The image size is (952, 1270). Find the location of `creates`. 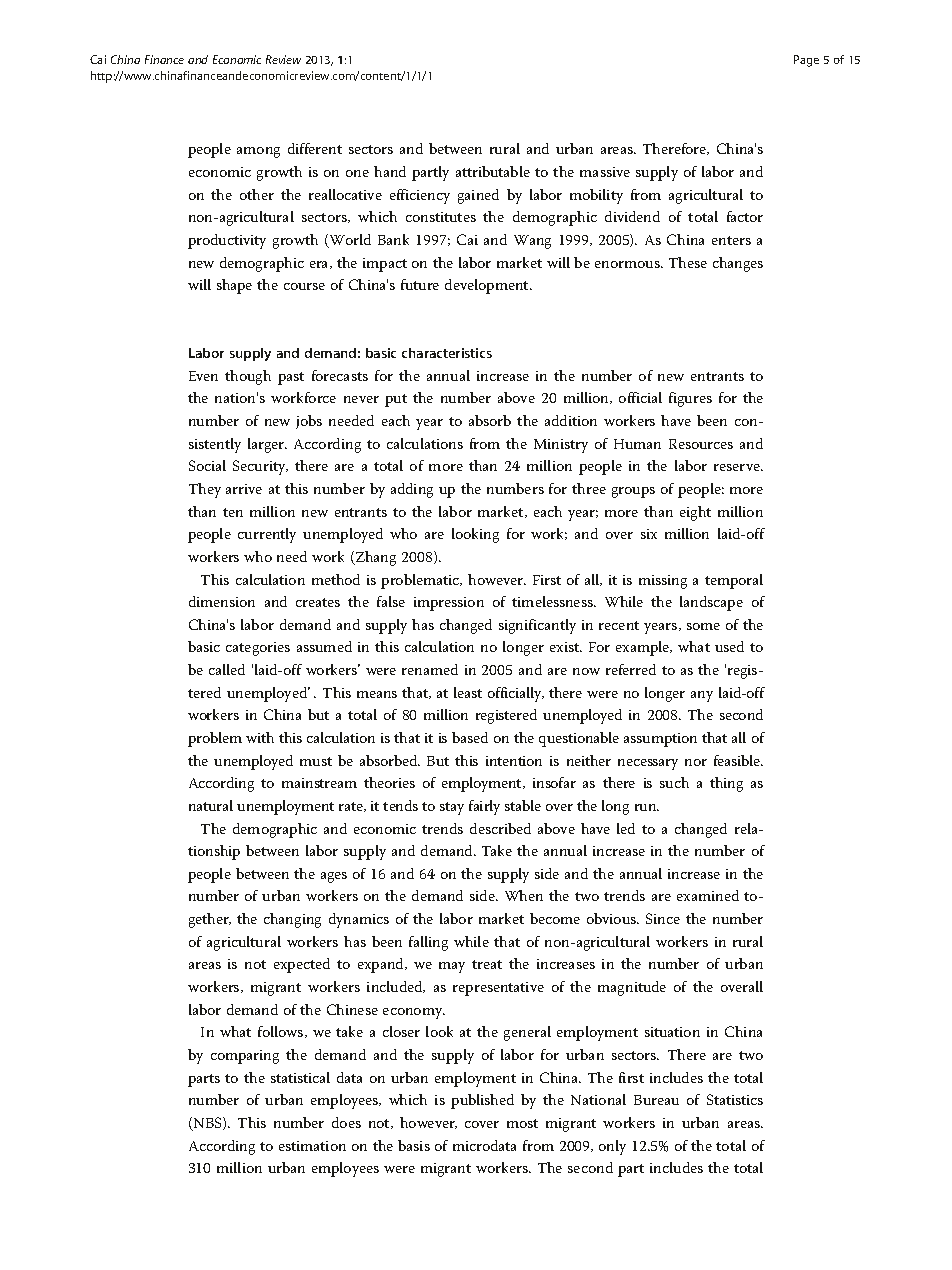

creates is located at coordinates (318, 602).
